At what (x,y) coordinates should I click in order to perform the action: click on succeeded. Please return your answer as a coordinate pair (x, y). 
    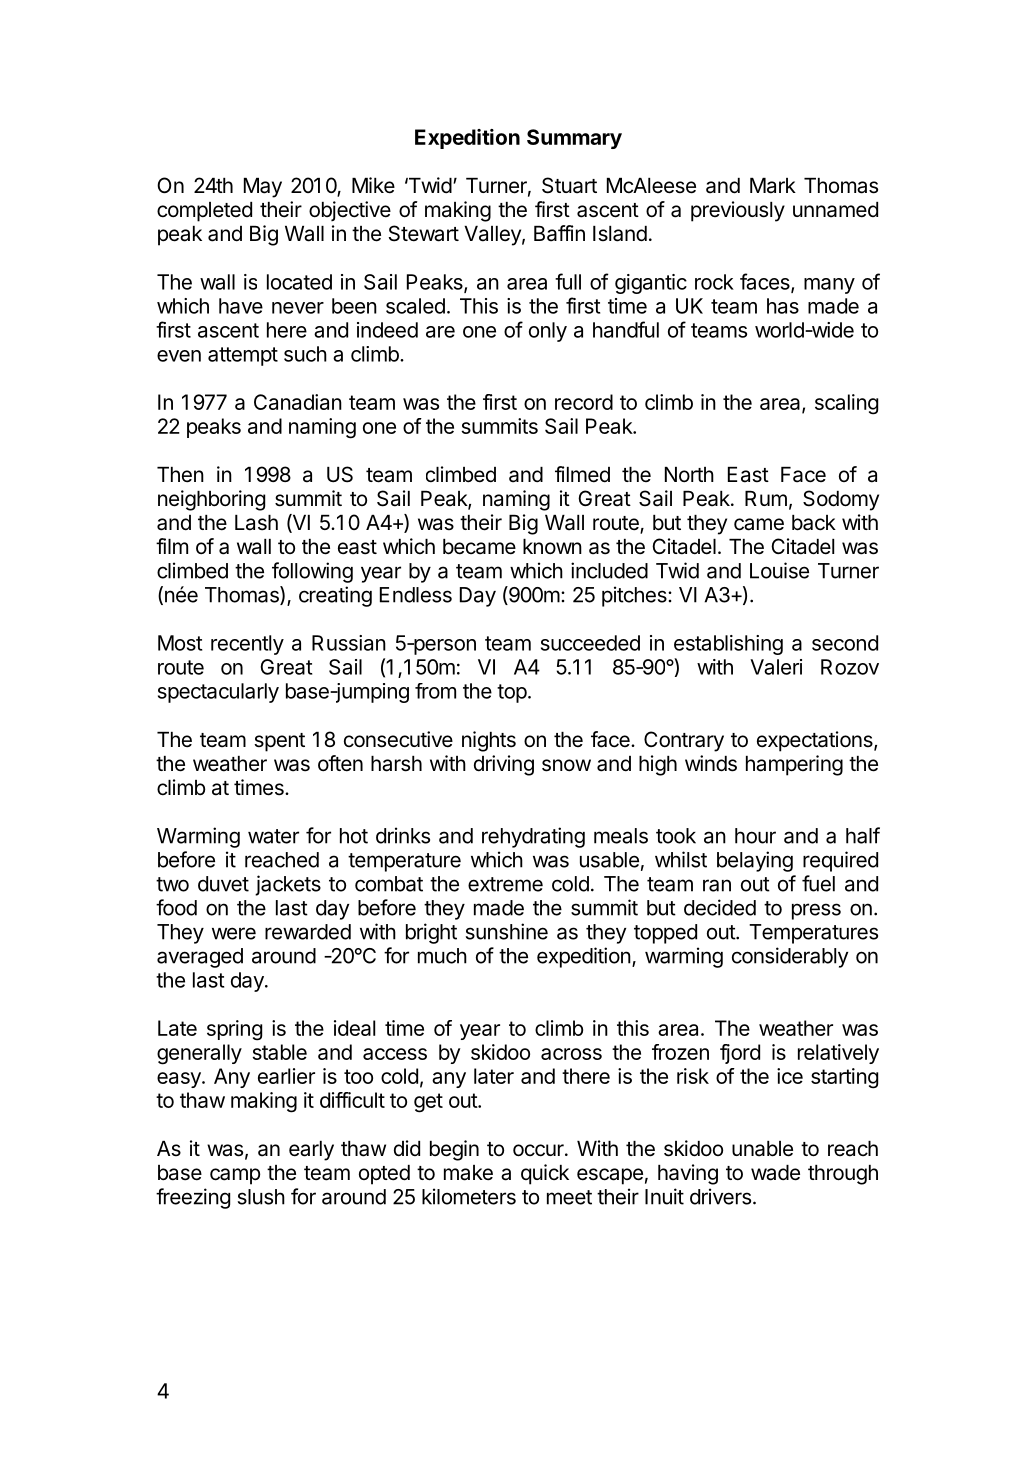
    Looking at the image, I should click on (590, 643).
